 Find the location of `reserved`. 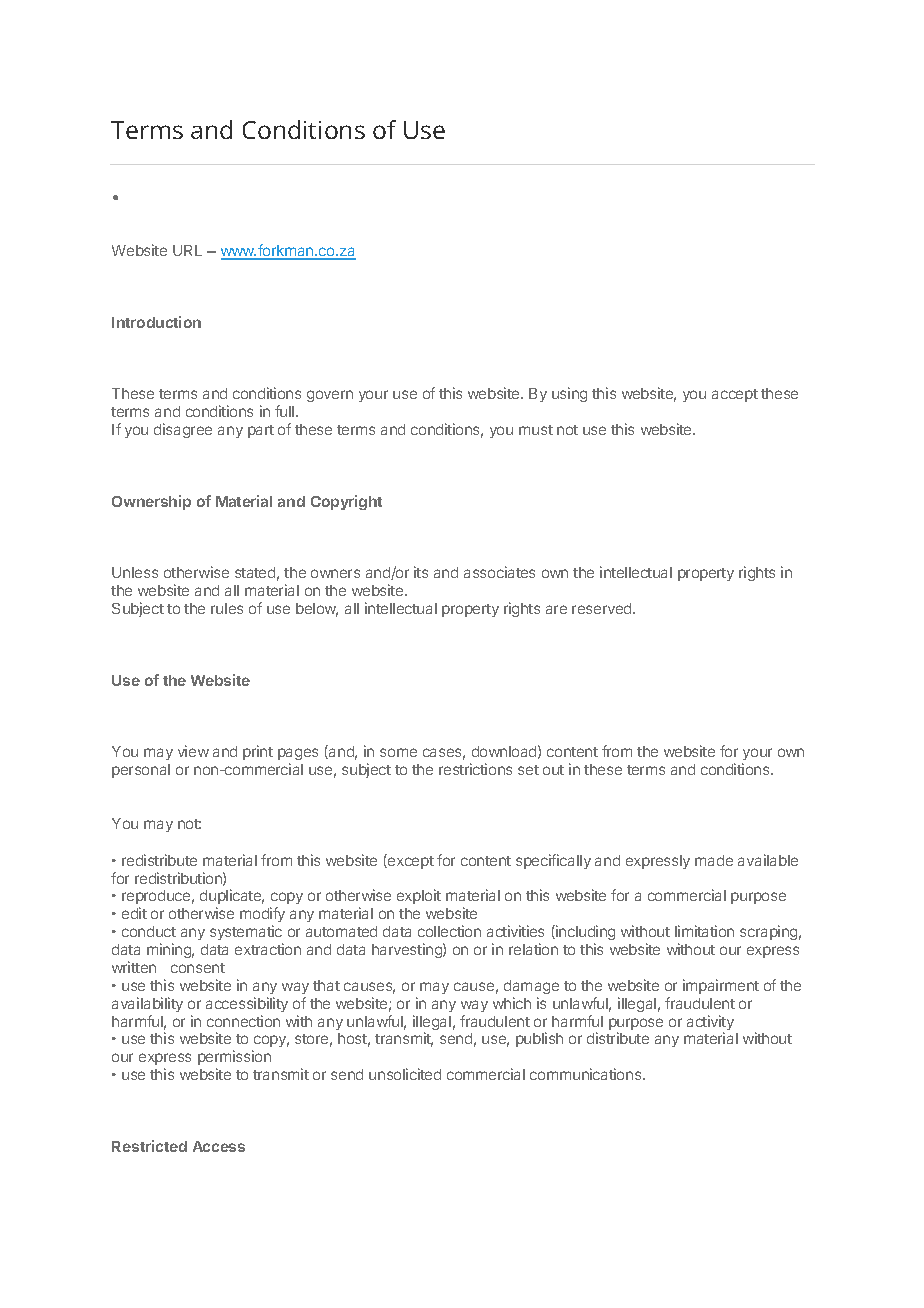

reserved is located at coordinates (603, 608).
